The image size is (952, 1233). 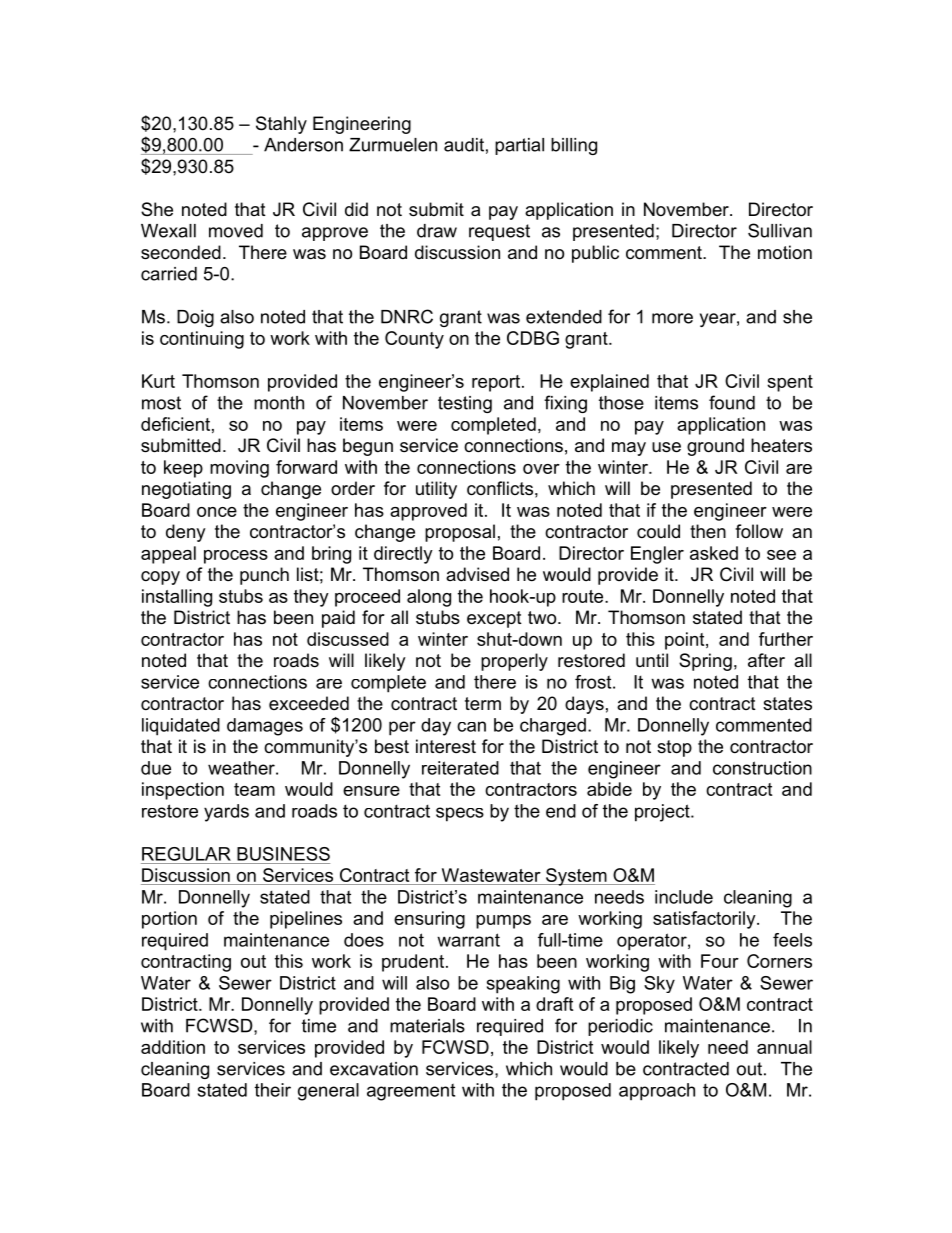 What do you see at coordinates (780, 230) in the image?
I see `Sullivan` at bounding box center [780, 230].
